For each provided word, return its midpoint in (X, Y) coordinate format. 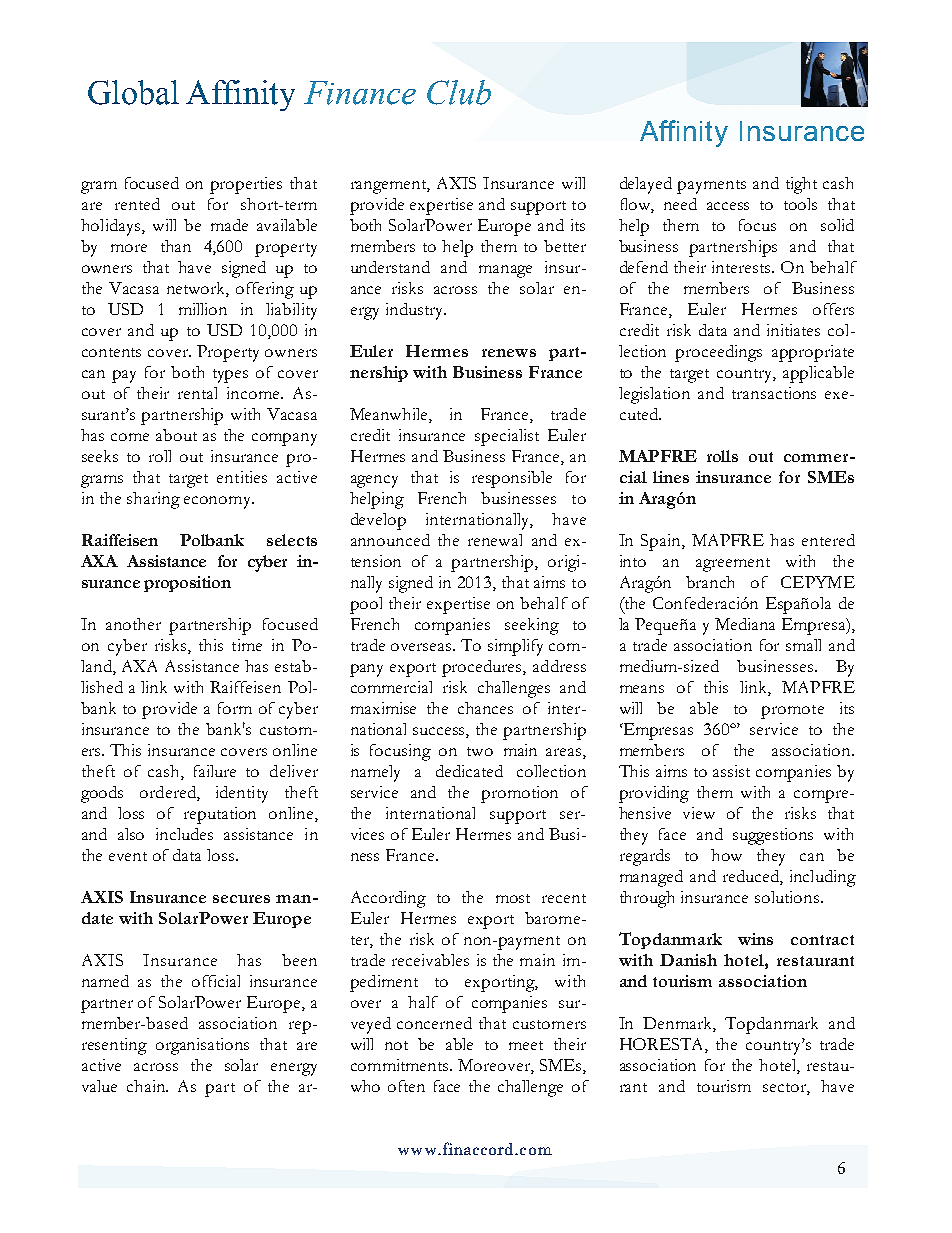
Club (459, 92)
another (133, 624)
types (230, 376)
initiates (793, 330)
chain (147, 1086)
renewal (495, 540)
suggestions (773, 836)
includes (184, 834)
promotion (519, 794)
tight (801, 185)
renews (509, 353)
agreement (733, 565)
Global (133, 92)
